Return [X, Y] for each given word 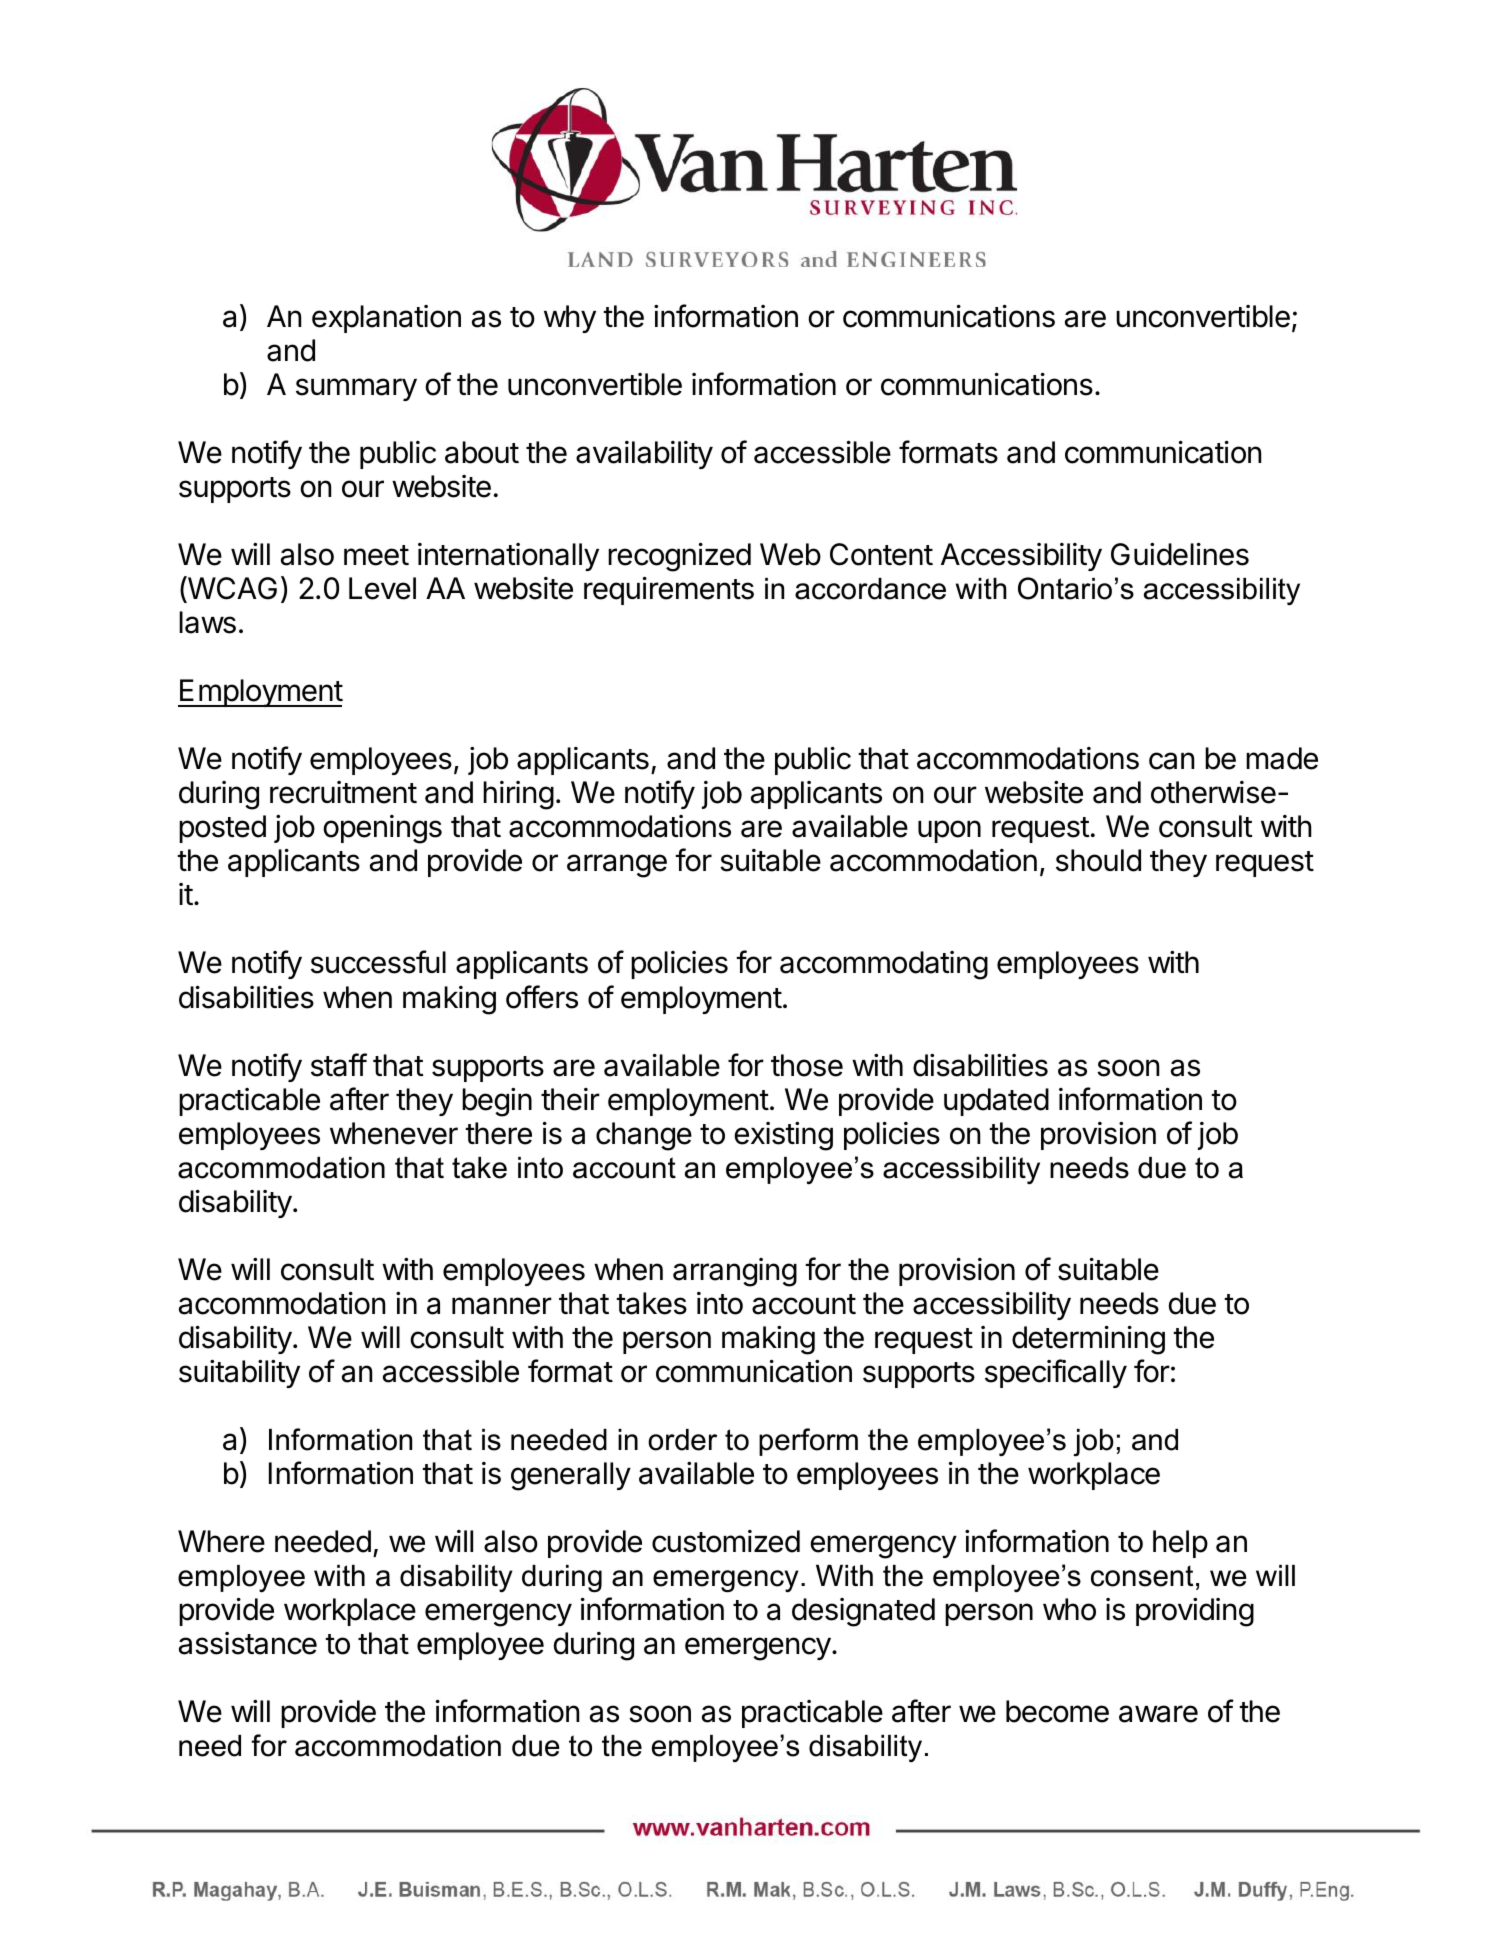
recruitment [343, 792]
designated [863, 1612]
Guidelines [1180, 554]
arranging [735, 1272]
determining [1088, 1340]
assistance [248, 1643]
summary [356, 389]
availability [644, 455]
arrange [617, 866]
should [1098, 860]
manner [502, 1306]
